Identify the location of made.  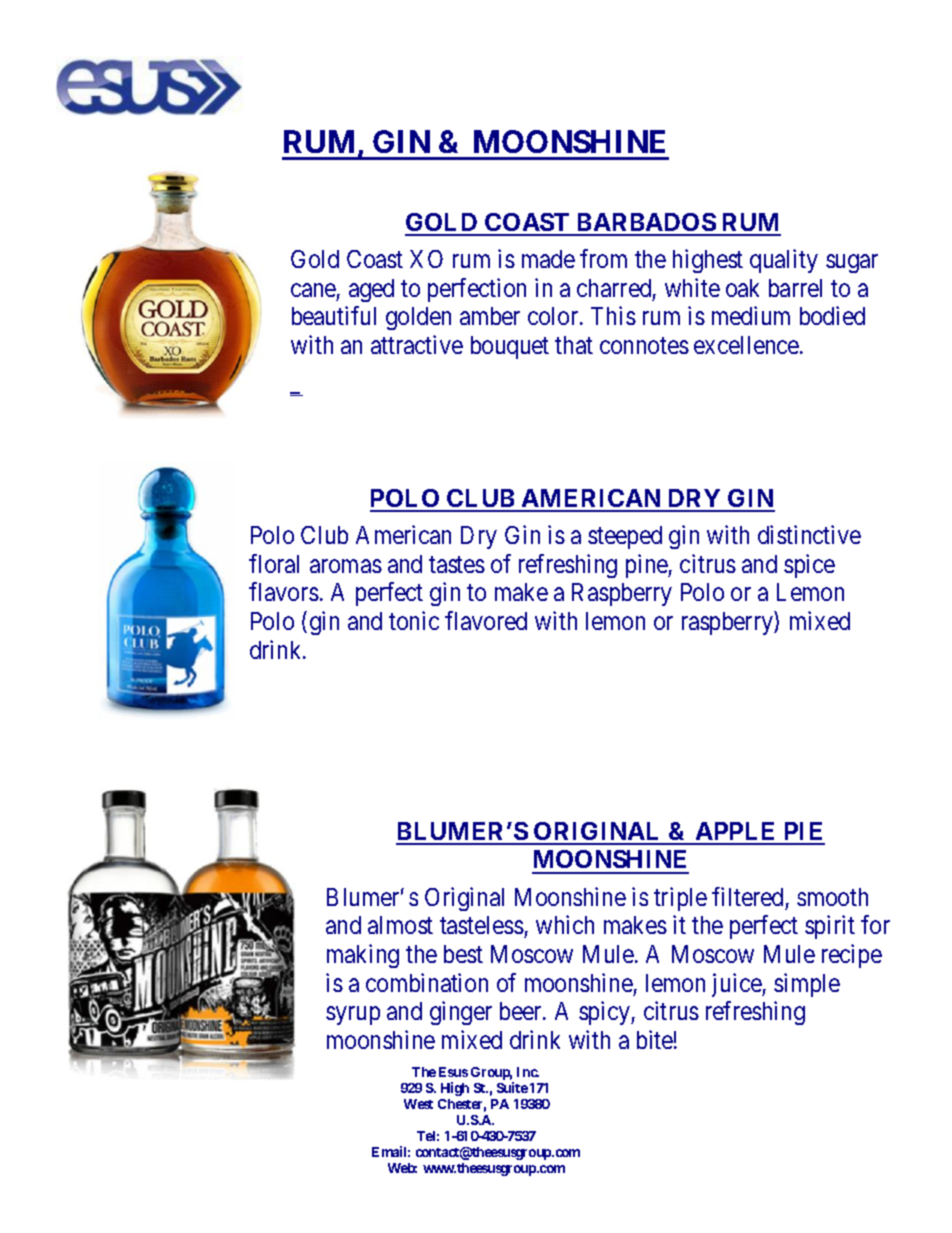
(548, 259).
